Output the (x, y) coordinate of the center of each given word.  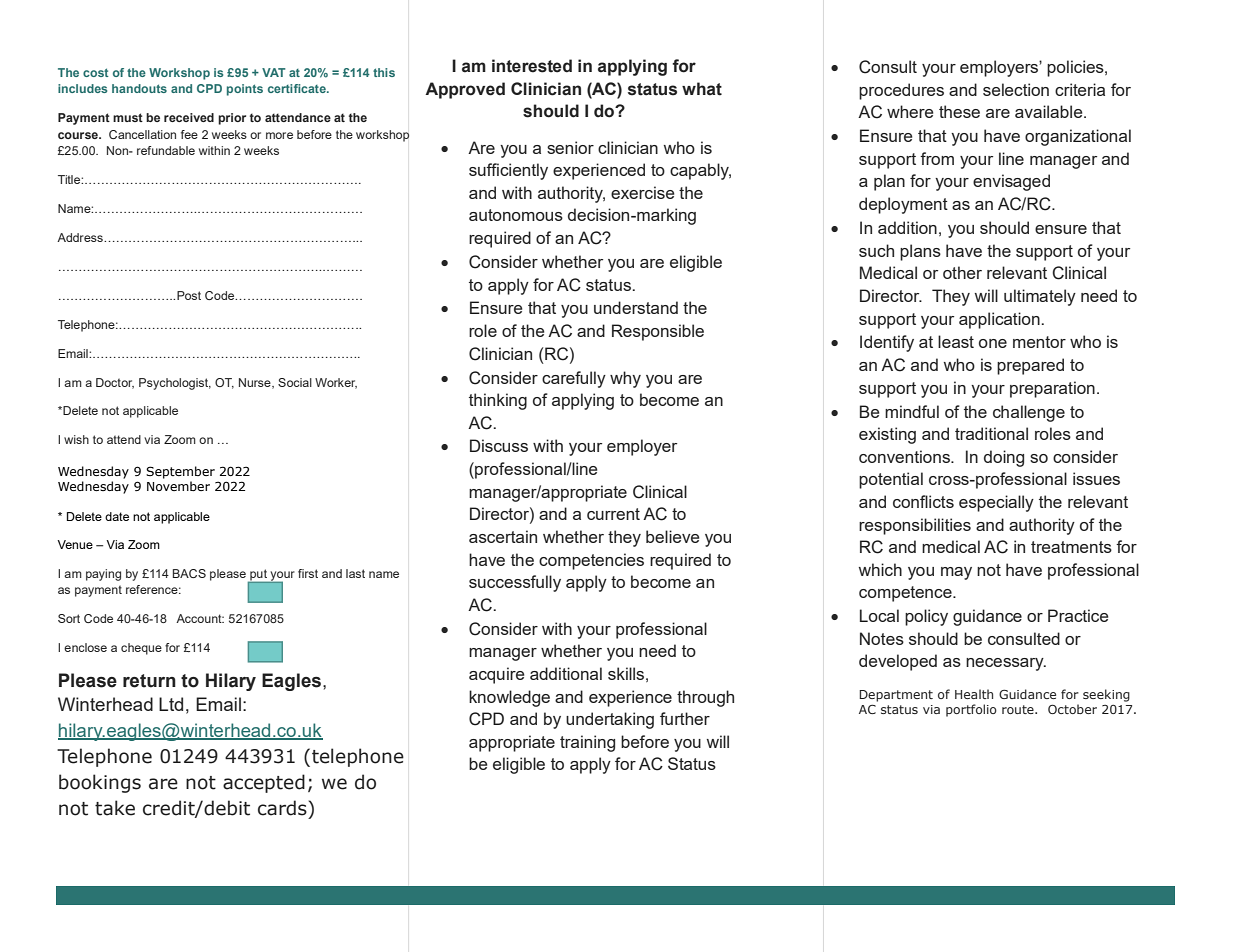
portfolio (971, 710)
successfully (515, 583)
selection (1016, 89)
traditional (991, 433)
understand (636, 307)
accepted (264, 783)
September (180, 472)
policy (926, 617)
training (587, 743)
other (962, 272)
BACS (189, 573)
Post (189, 295)
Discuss (499, 445)
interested (532, 66)
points (245, 90)
